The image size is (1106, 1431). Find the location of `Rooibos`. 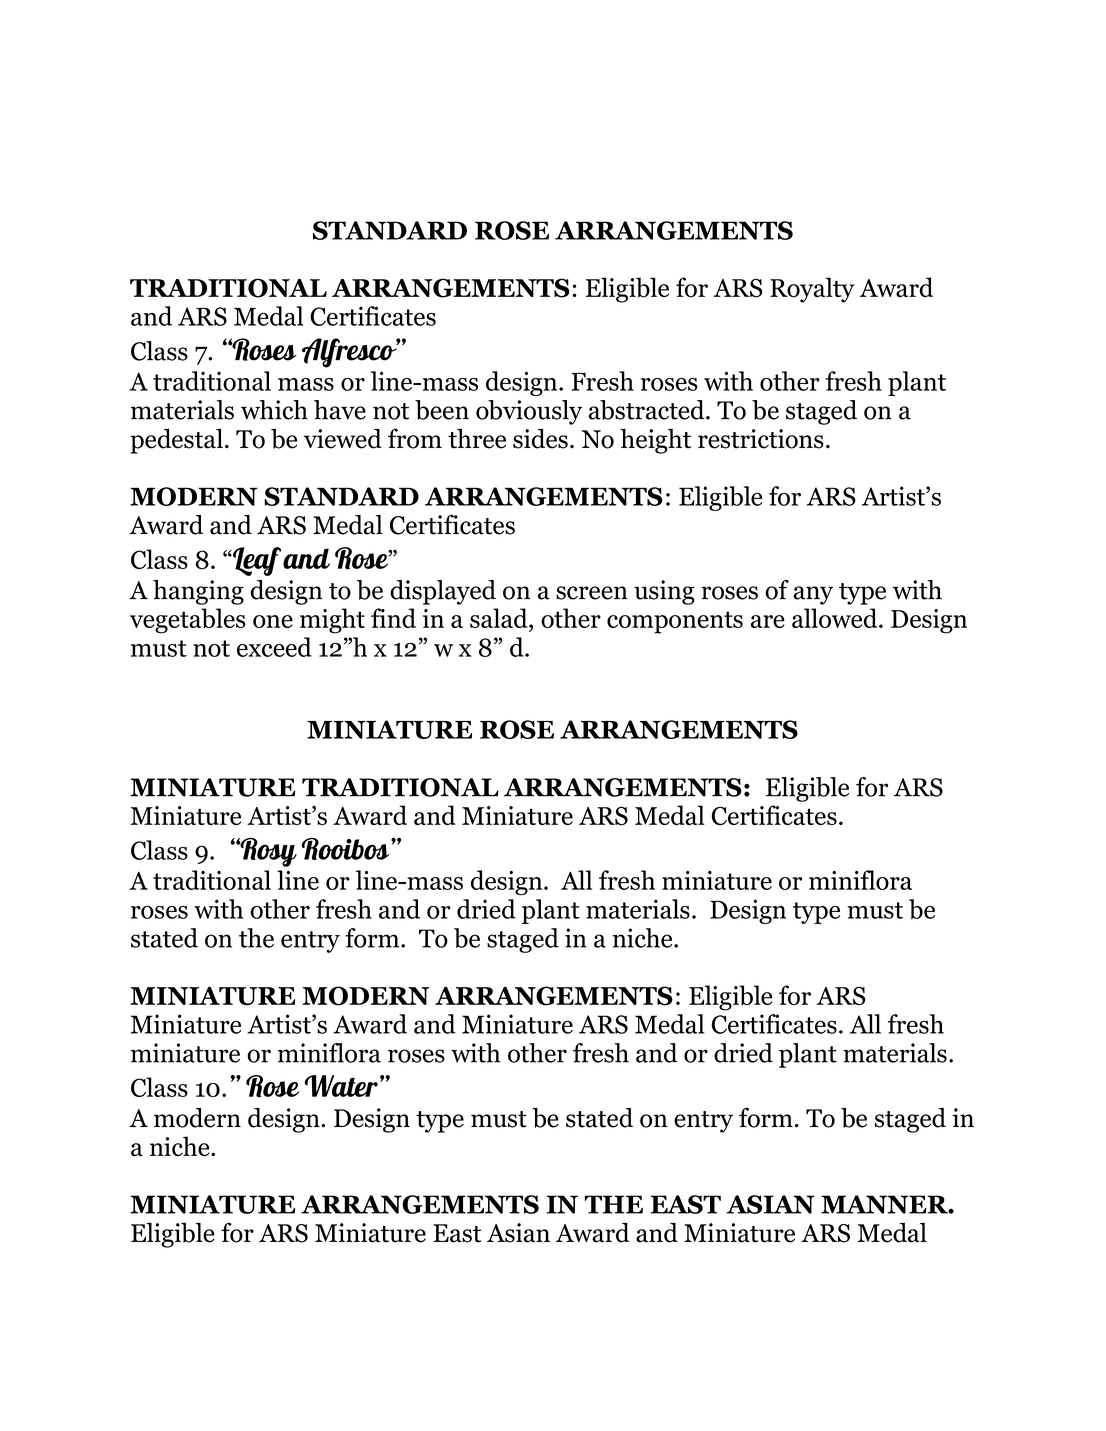

Rooibos is located at coordinates (346, 849).
